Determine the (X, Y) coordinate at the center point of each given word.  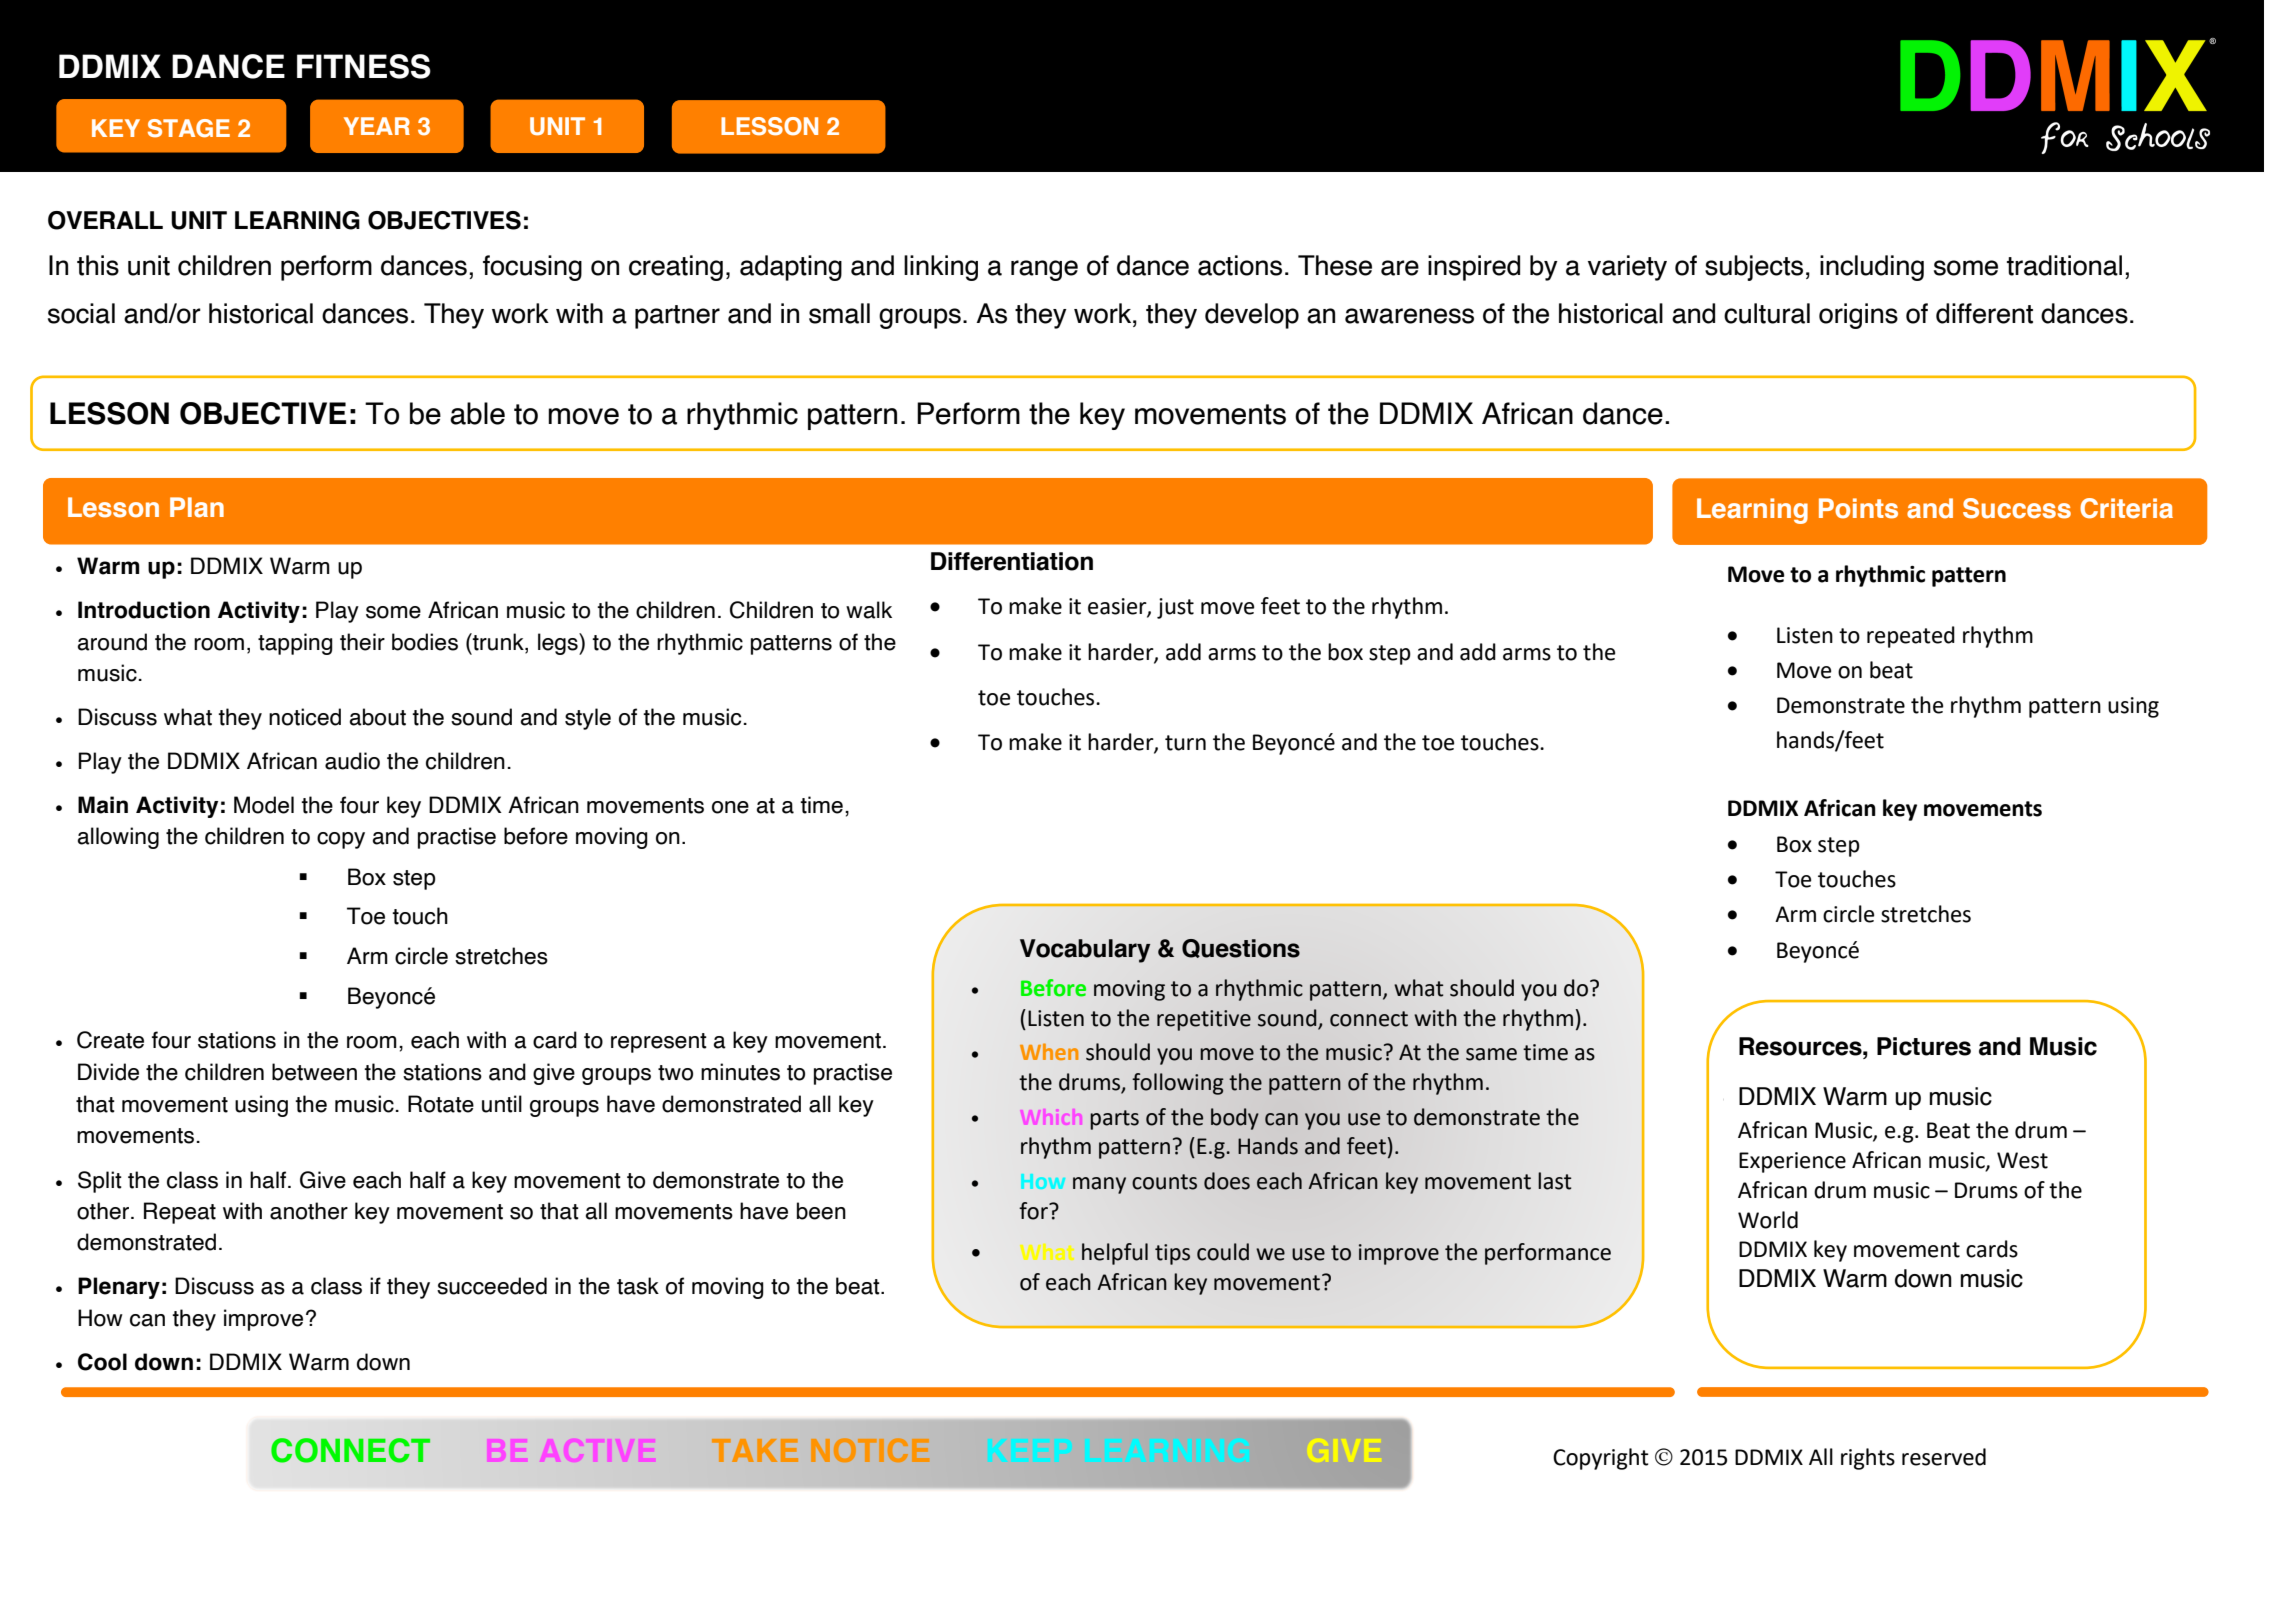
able (477, 413)
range (1044, 270)
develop (1252, 316)
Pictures (1924, 1046)
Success (2017, 508)
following (1178, 1084)
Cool (102, 1362)
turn (1185, 743)
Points (1858, 508)
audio (352, 761)
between (314, 1072)
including (1872, 268)
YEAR (377, 126)
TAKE (755, 1450)
